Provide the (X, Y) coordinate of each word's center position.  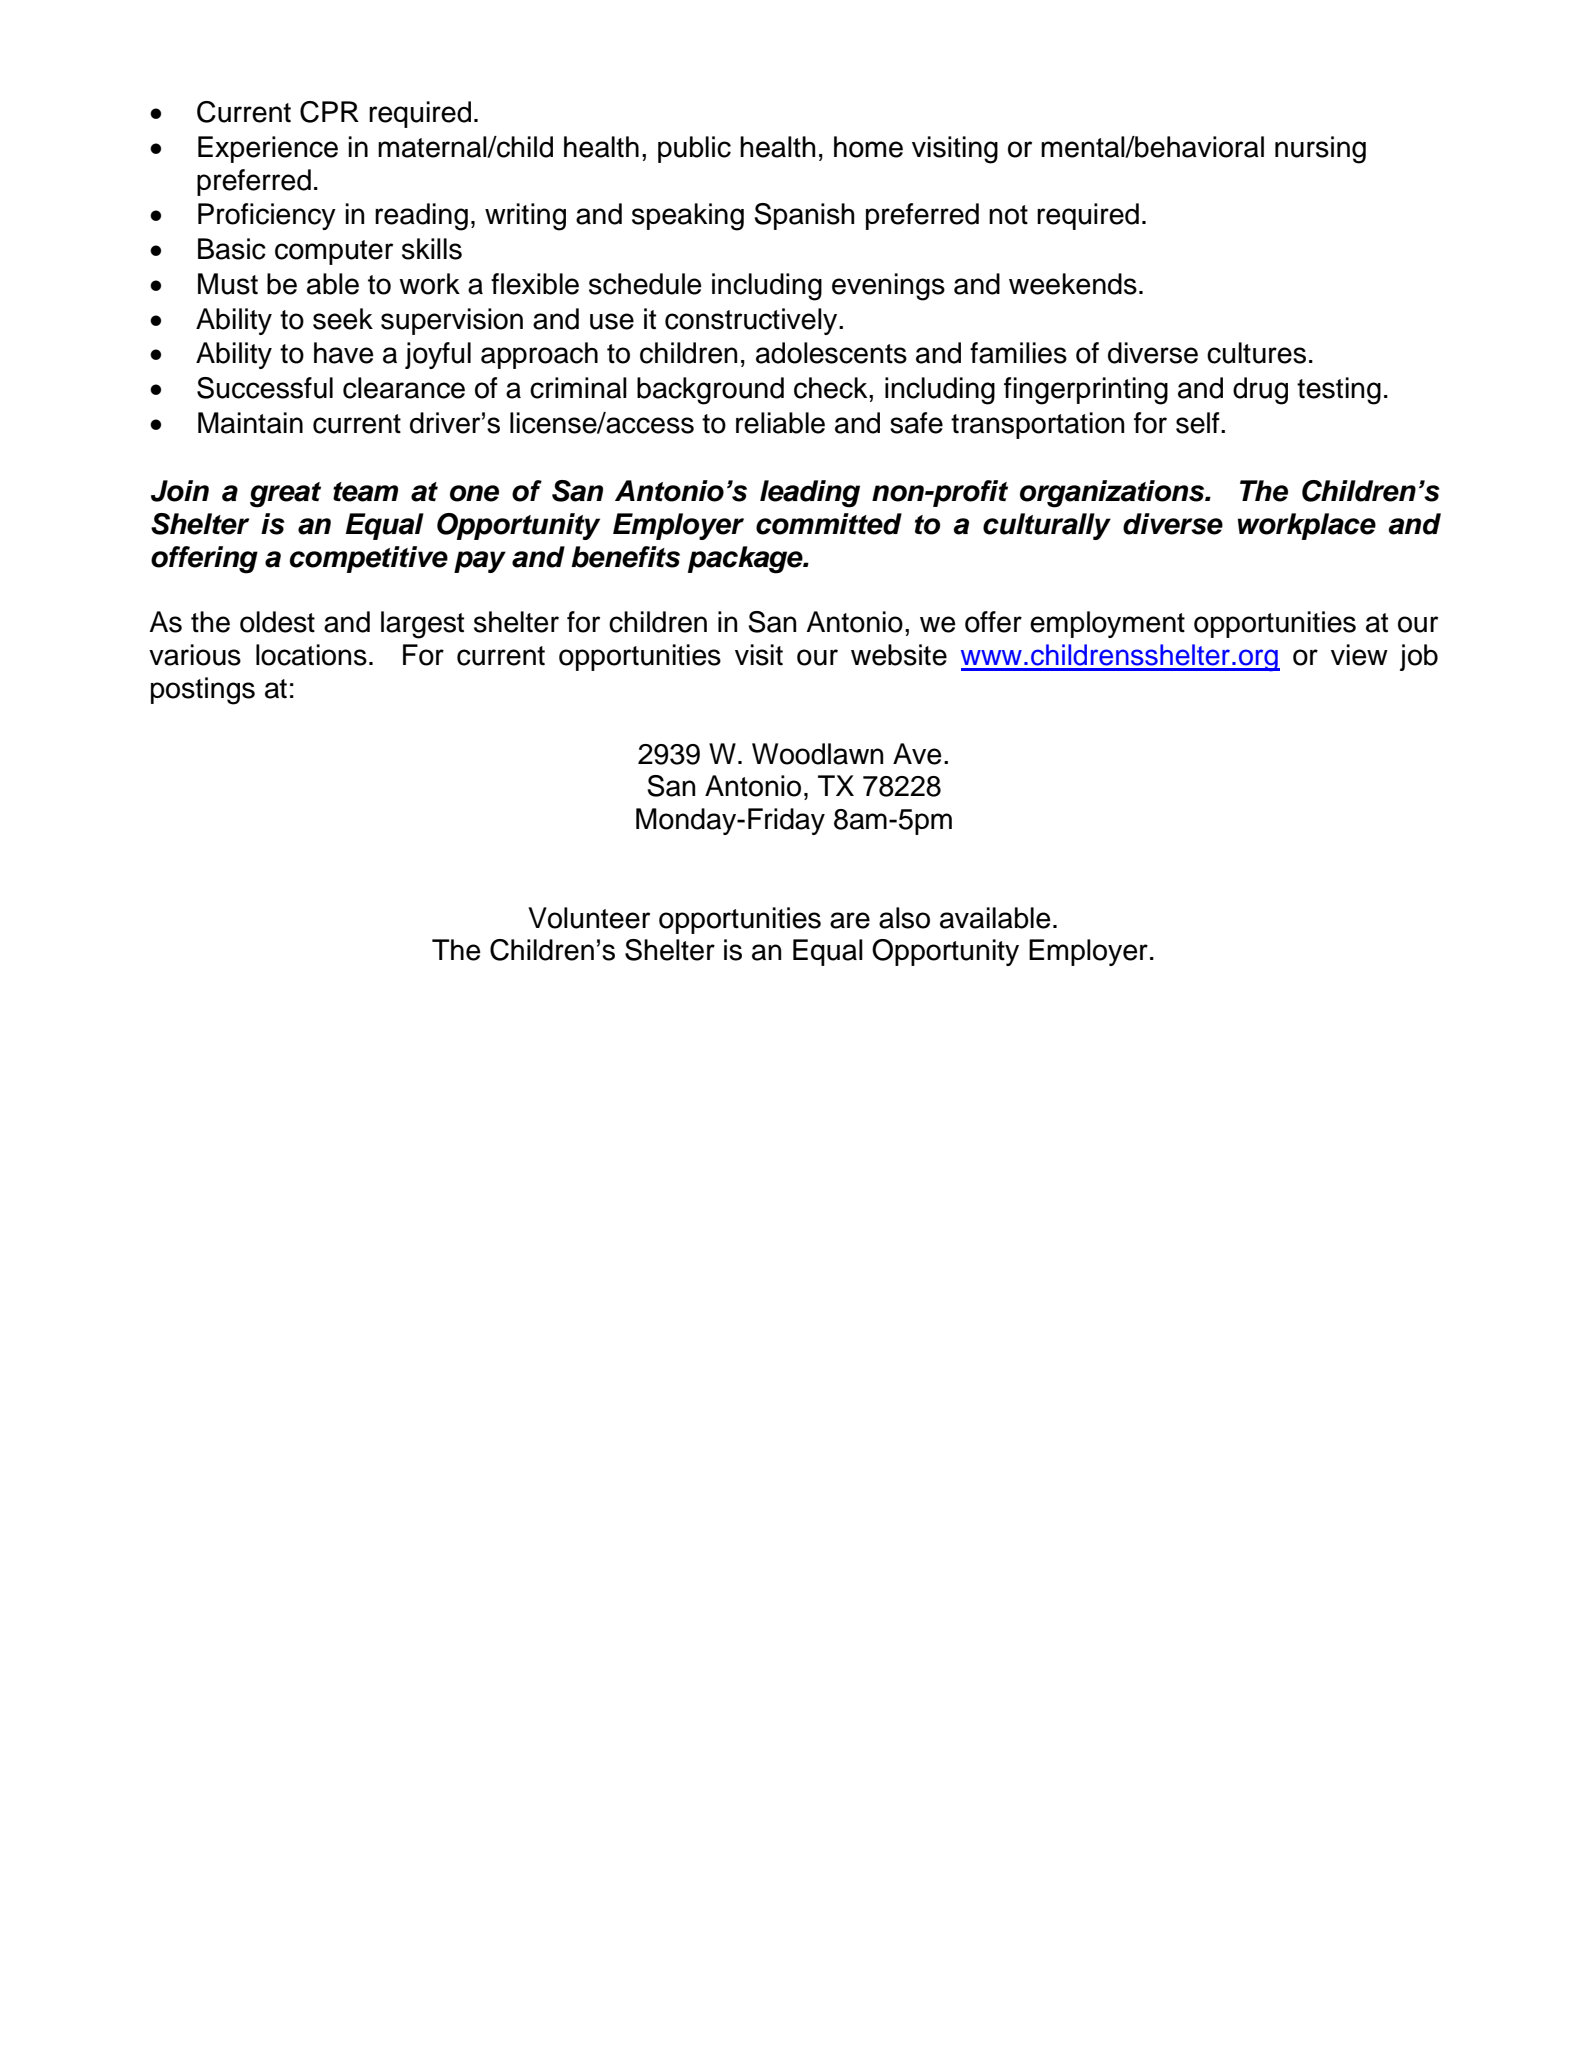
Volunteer (589, 918)
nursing (1320, 150)
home (868, 147)
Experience (268, 149)
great (285, 495)
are (850, 920)
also (904, 918)
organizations (1113, 494)
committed (829, 524)
